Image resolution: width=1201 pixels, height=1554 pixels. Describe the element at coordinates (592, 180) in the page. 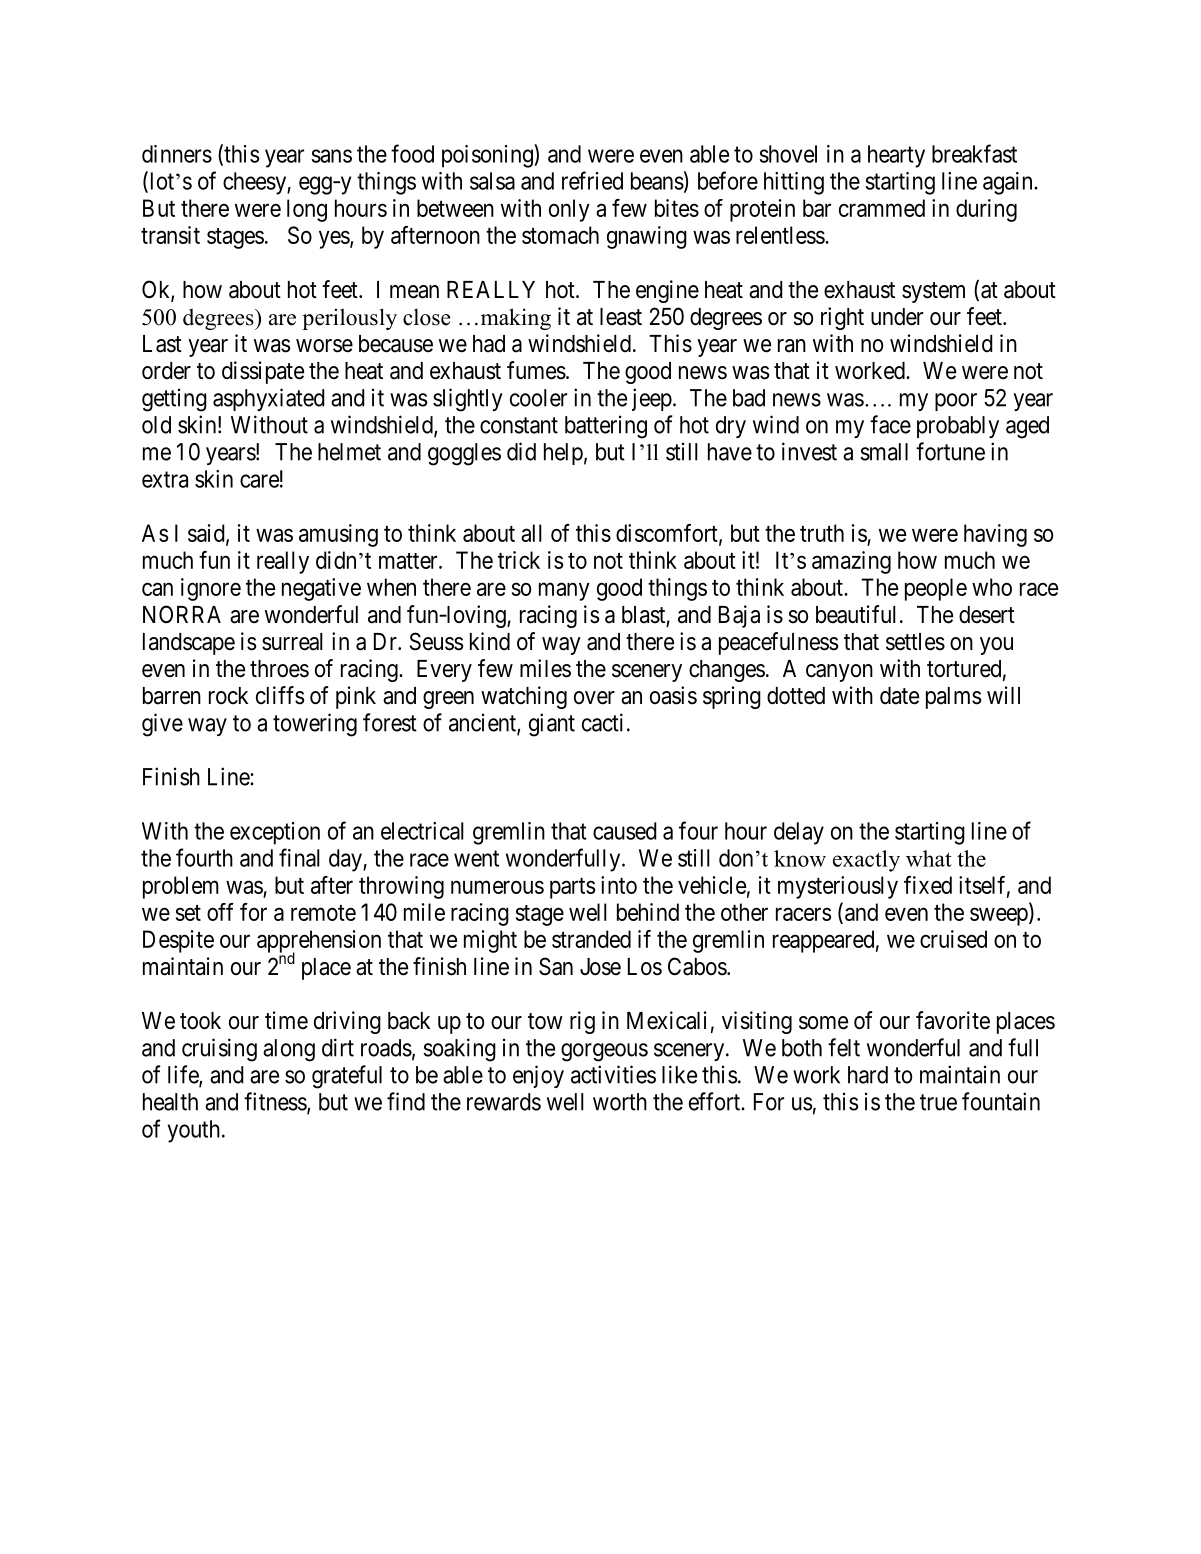

I see `refried` at that location.
